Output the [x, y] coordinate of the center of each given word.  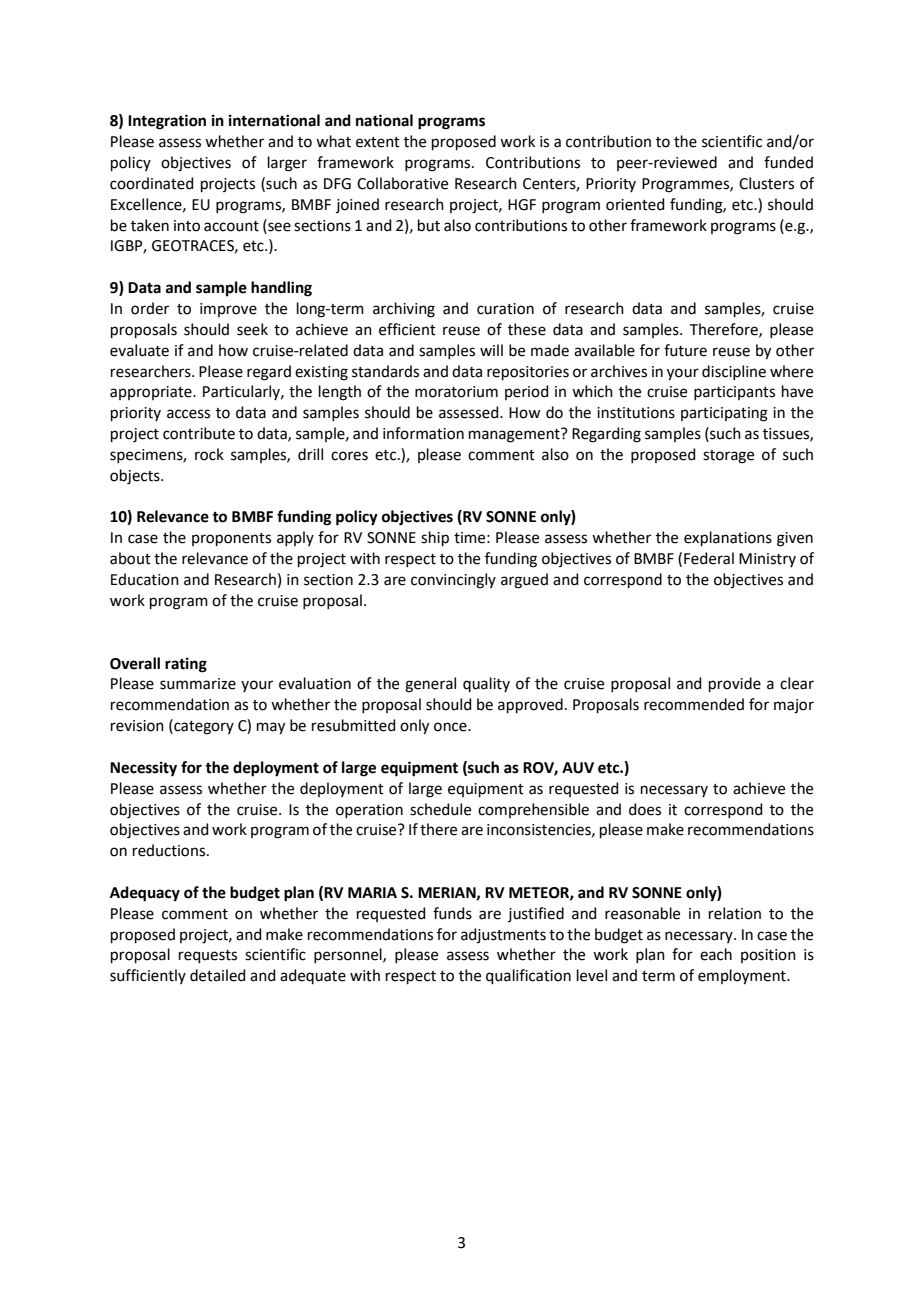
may [271, 728]
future [685, 350]
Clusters [766, 183]
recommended [694, 704]
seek [252, 329]
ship [435, 538]
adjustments [503, 935]
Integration [167, 122]
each [716, 954]
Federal [709, 558]
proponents [231, 539]
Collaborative [402, 183]
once [451, 727]
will [491, 350]
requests [208, 956]
